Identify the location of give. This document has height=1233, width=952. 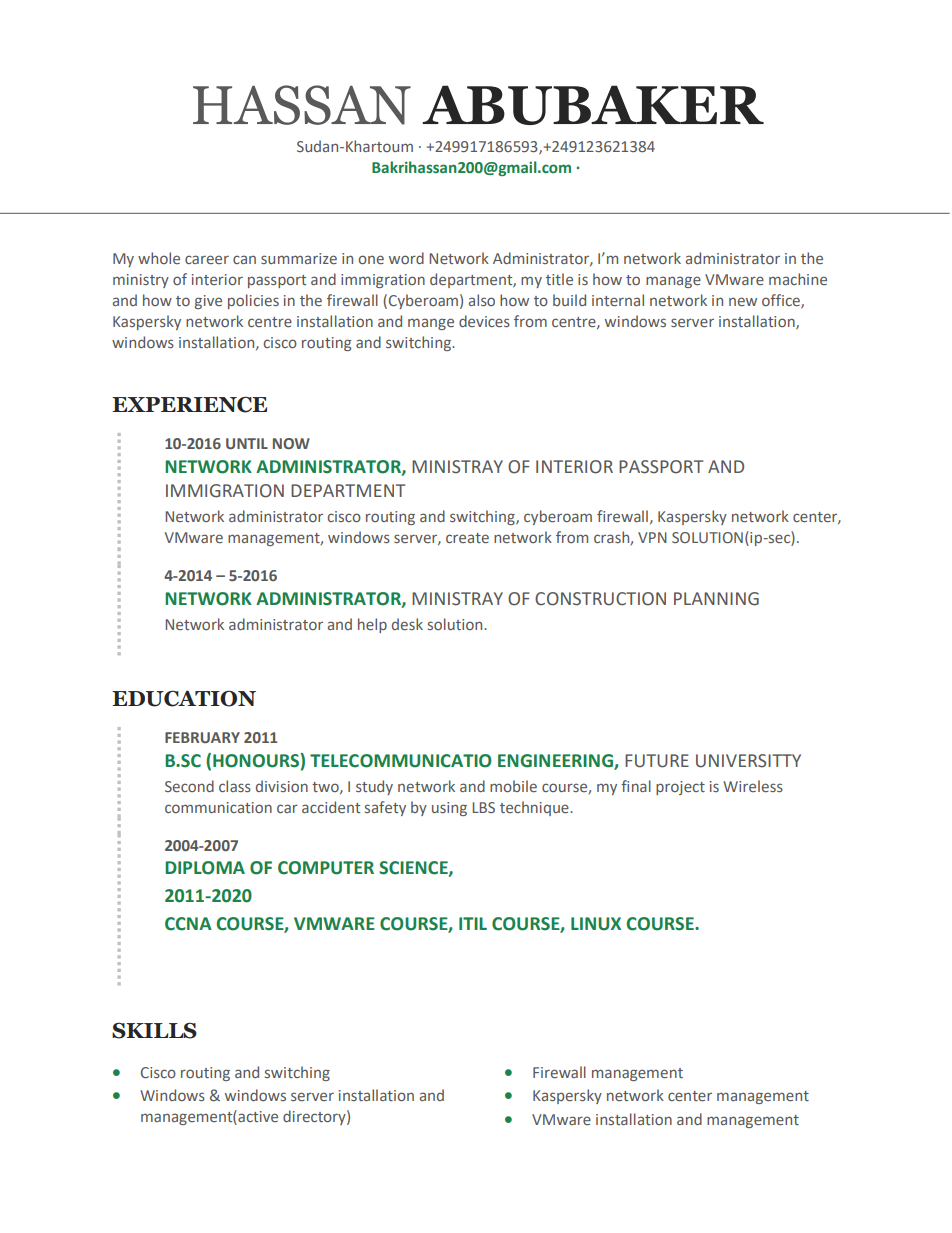
(208, 302).
